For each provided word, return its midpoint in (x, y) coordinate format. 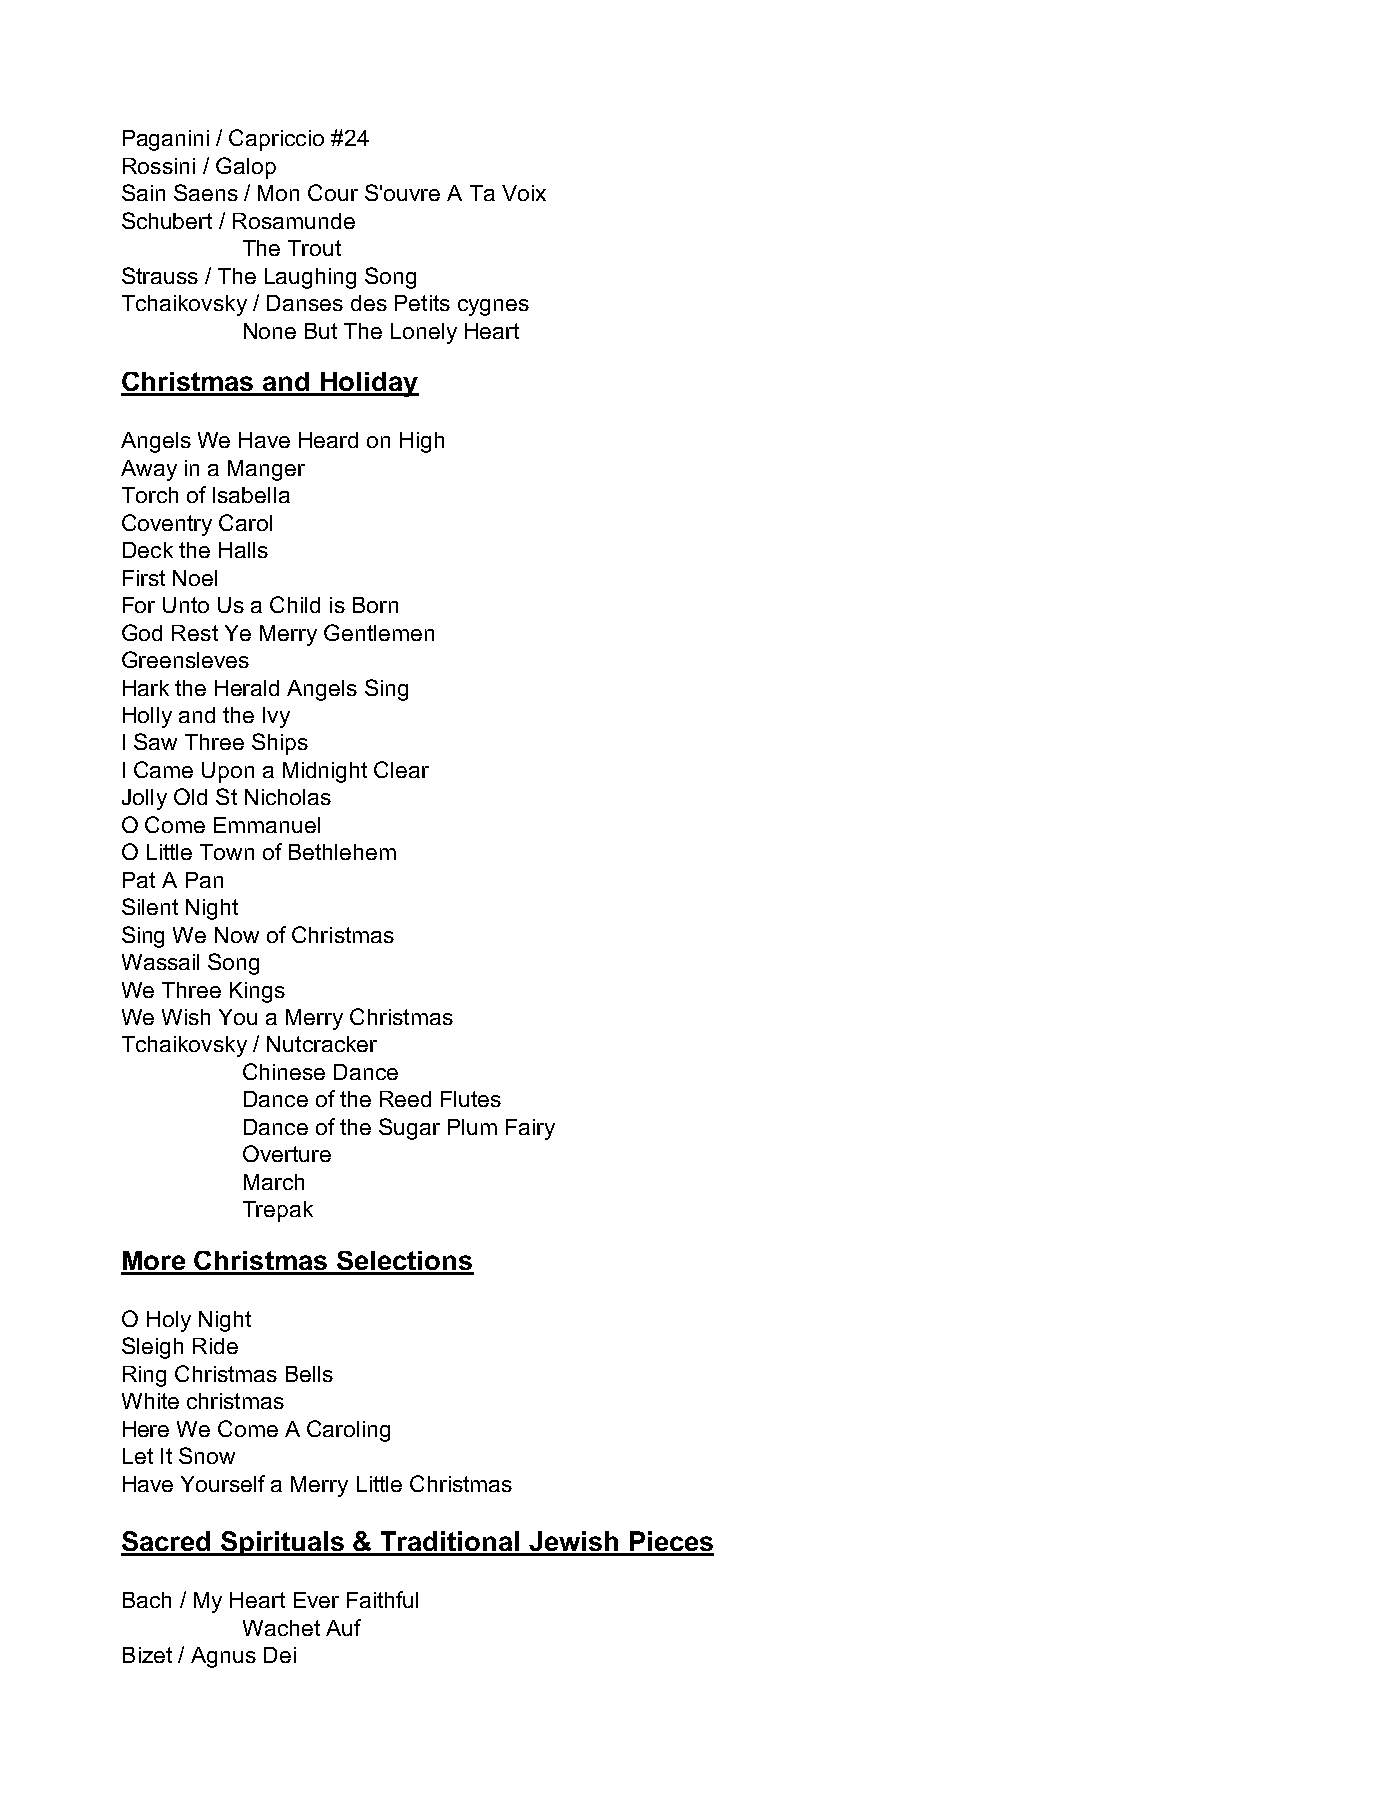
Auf (343, 1627)
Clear (401, 769)
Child (295, 604)
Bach (147, 1600)
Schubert (167, 220)
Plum (472, 1127)
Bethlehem (342, 852)
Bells (309, 1374)
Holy (169, 1321)
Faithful (382, 1599)
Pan (204, 880)
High (422, 442)
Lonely (424, 333)
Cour (333, 192)
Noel (195, 578)
